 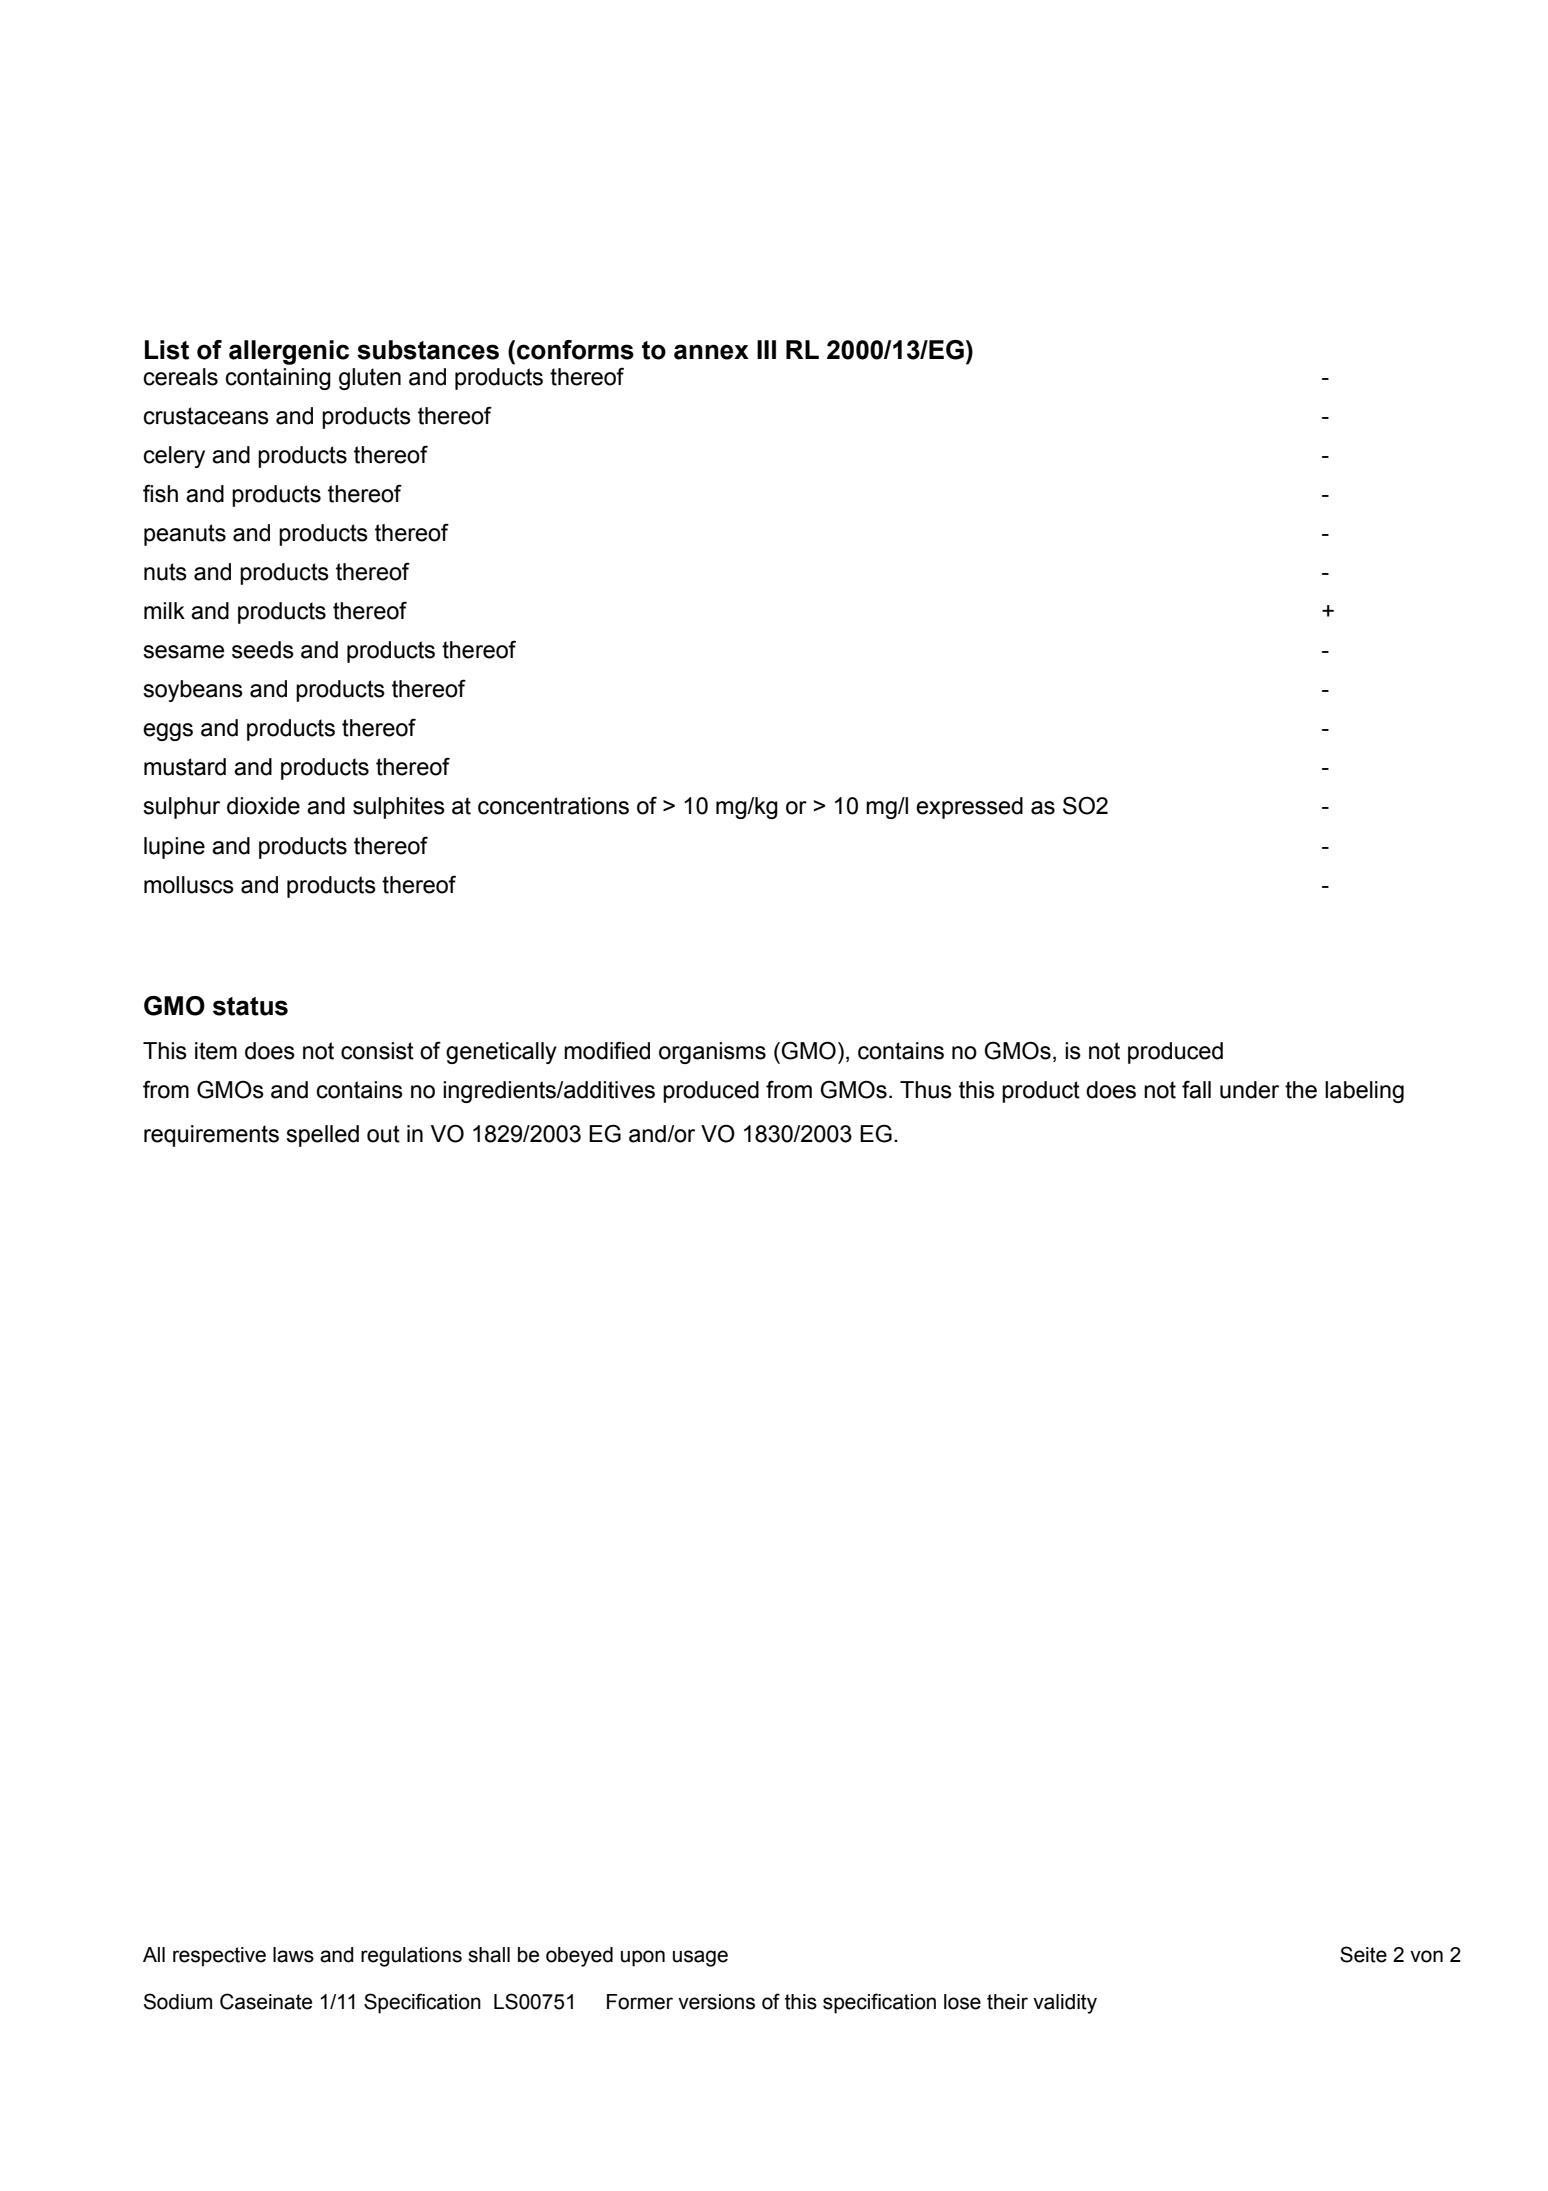 I want to click on dioxide, so click(x=263, y=806).
